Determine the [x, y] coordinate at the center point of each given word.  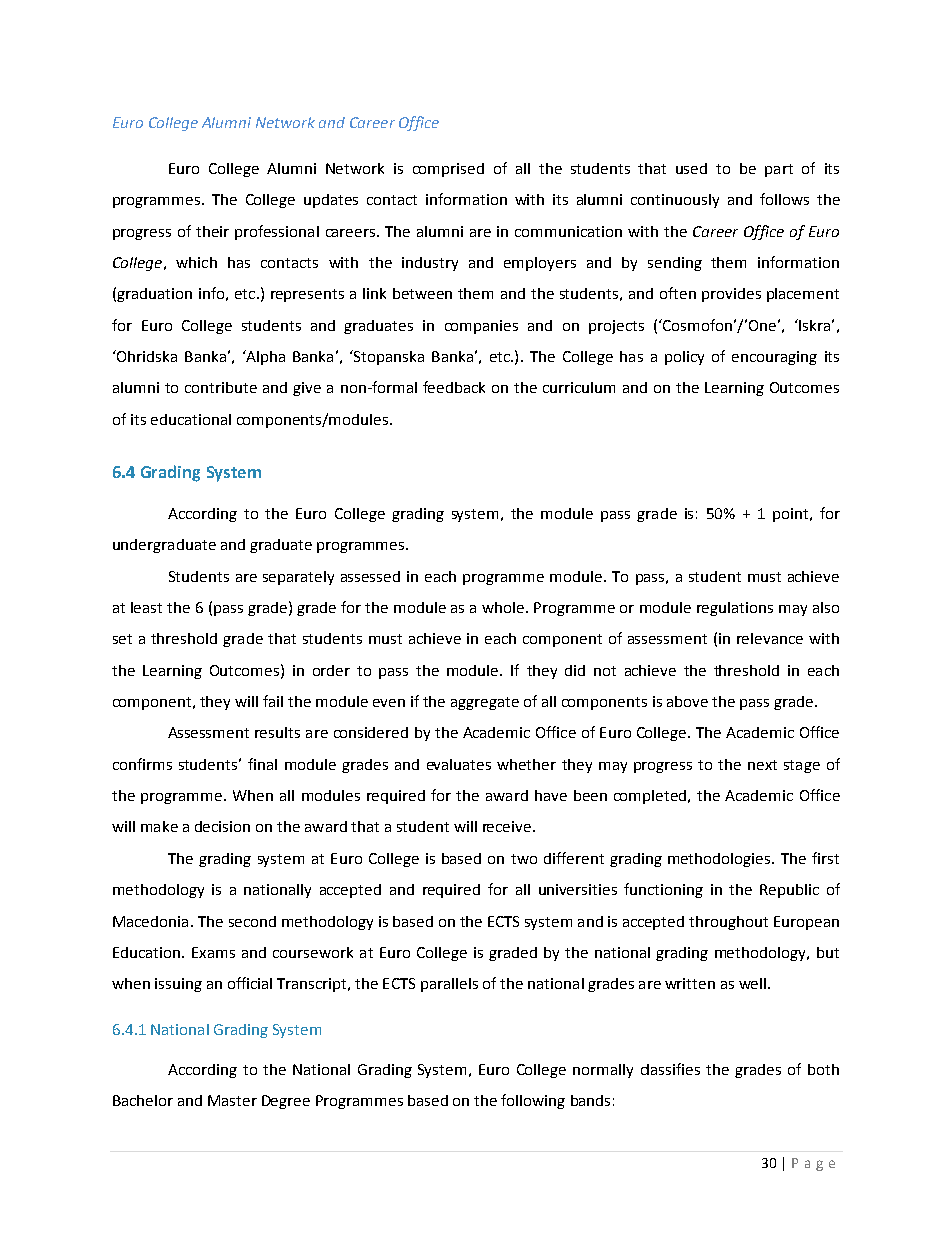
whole [503, 607]
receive [508, 826]
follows [784, 199]
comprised [448, 170]
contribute [221, 387]
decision [222, 826]
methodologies [720, 860]
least [146, 607]
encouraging [774, 358]
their [212, 231]
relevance [770, 638]
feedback [454, 387]
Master [232, 1100]
